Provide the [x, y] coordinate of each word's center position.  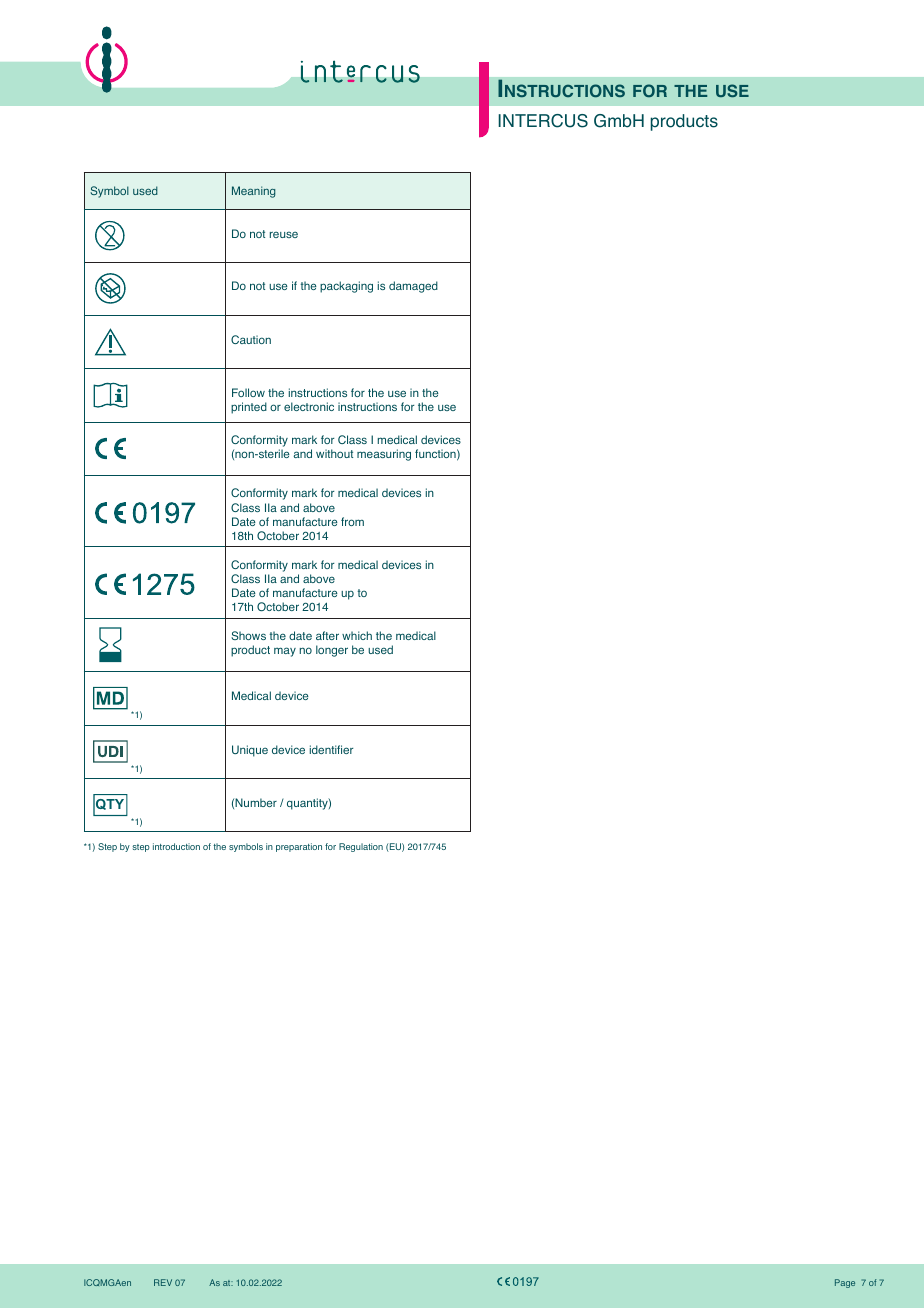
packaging [346, 287]
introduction [176, 846]
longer [332, 651]
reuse [284, 234]
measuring [384, 455]
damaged [413, 287]
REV [163, 1282]
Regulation [361, 847]
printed [249, 408]
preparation [299, 847]
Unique [250, 751]
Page [845, 1283]
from [352, 521]
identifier [331, 749]
